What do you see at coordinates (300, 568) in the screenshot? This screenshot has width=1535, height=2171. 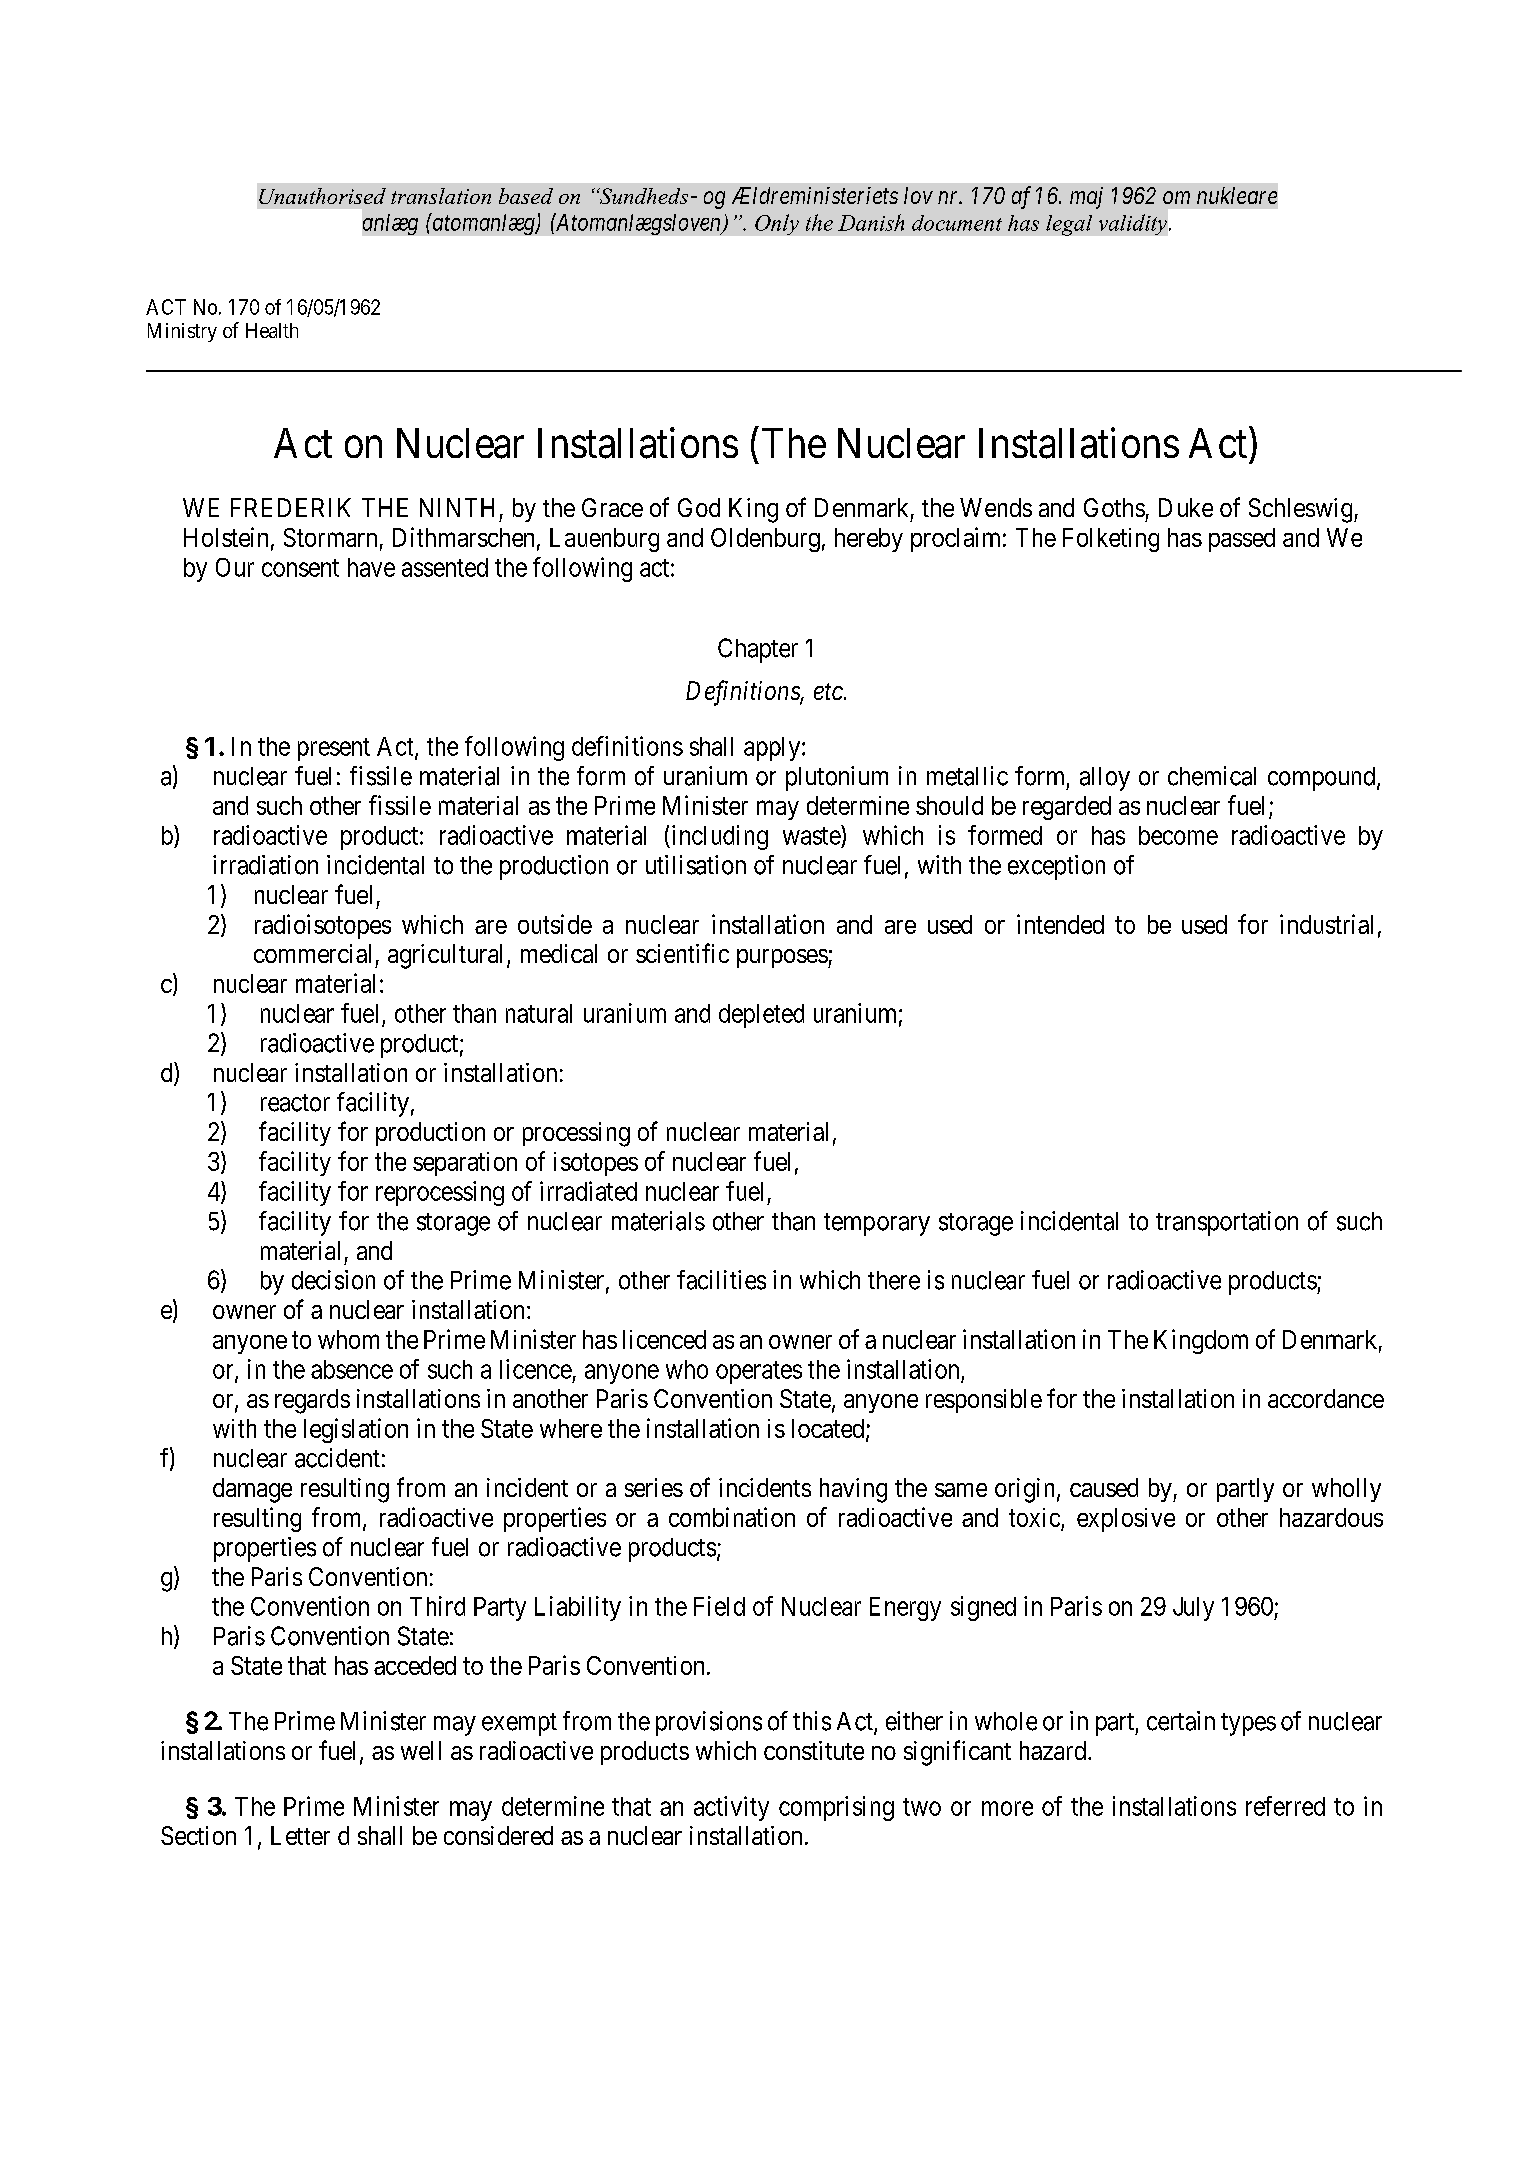 I see `consent` at bounding box center [300, 568].
